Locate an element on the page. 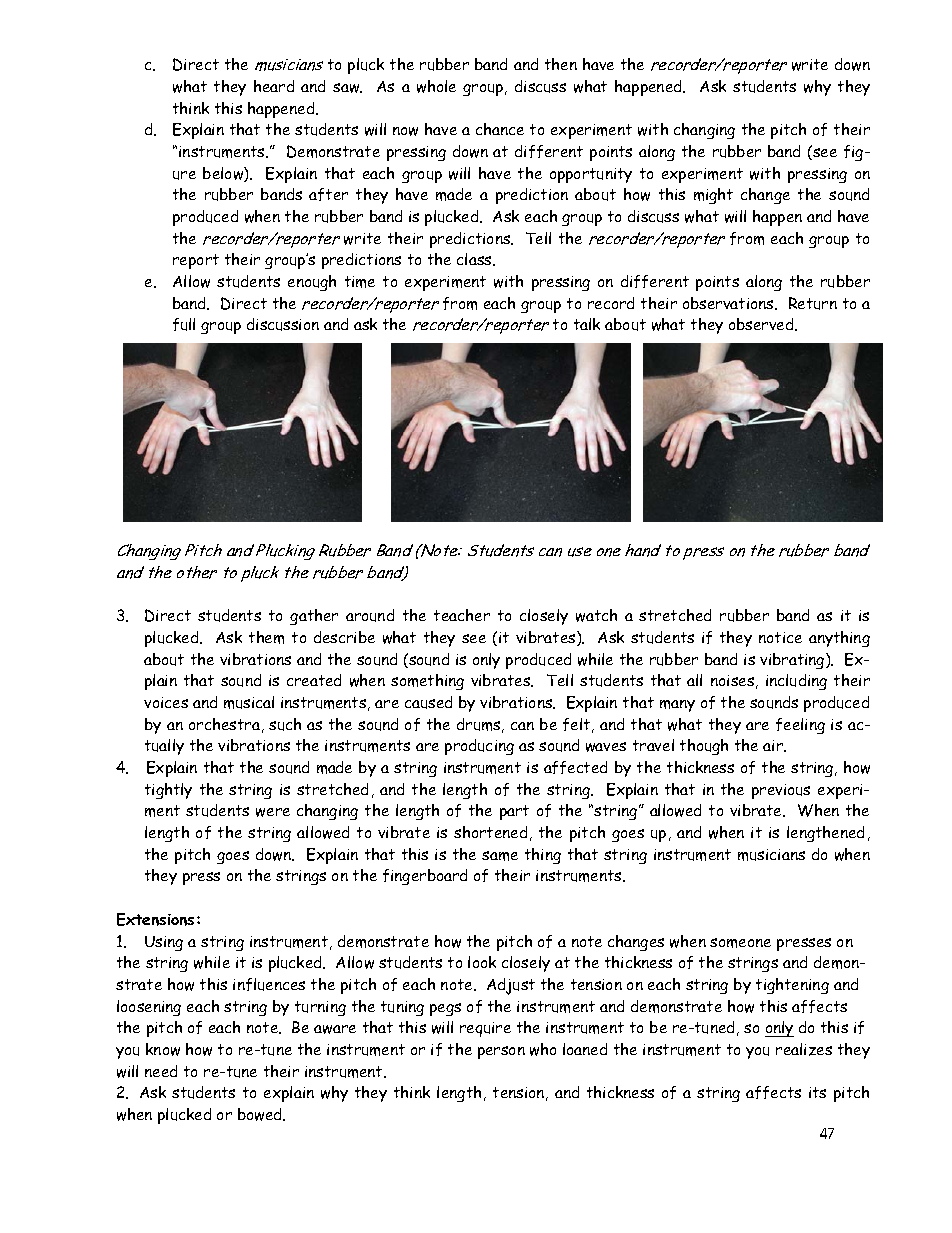 Image resolution: width=952 pixels, height=1233 pixels. might is located at coordinates (713, 196).
